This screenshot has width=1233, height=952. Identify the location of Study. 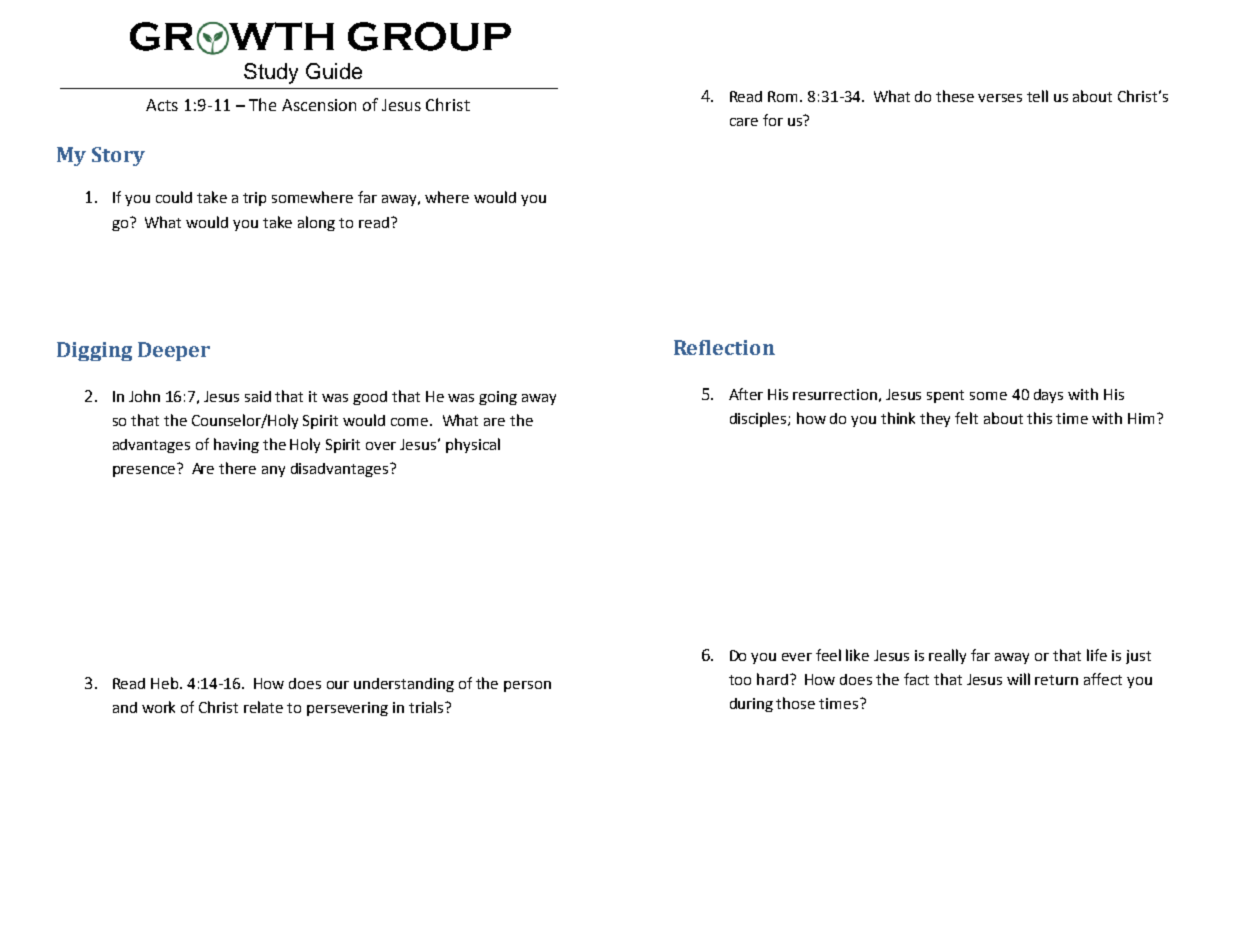
(271, 73).
